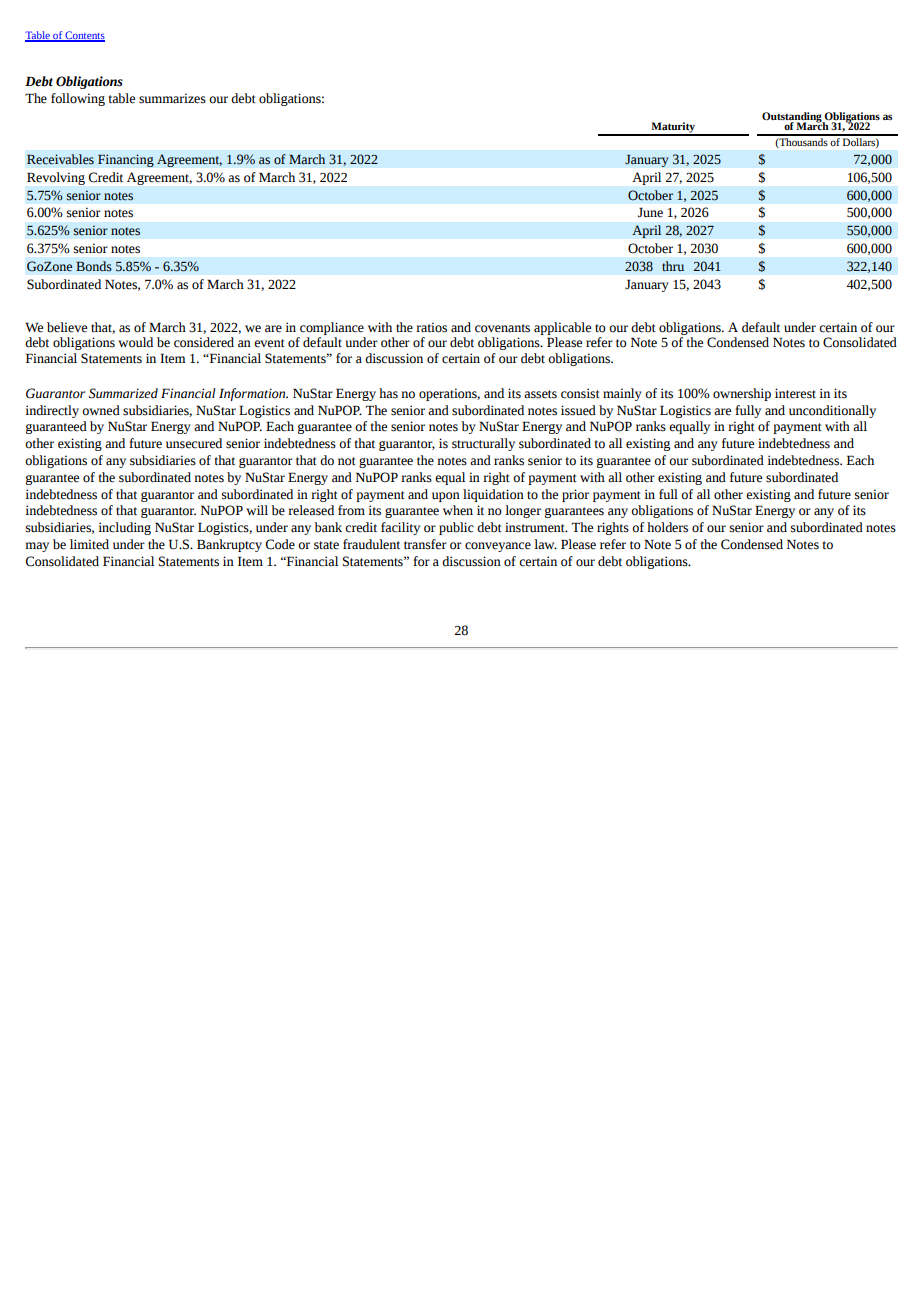  I want to click on applicable, so click(562, 328).
